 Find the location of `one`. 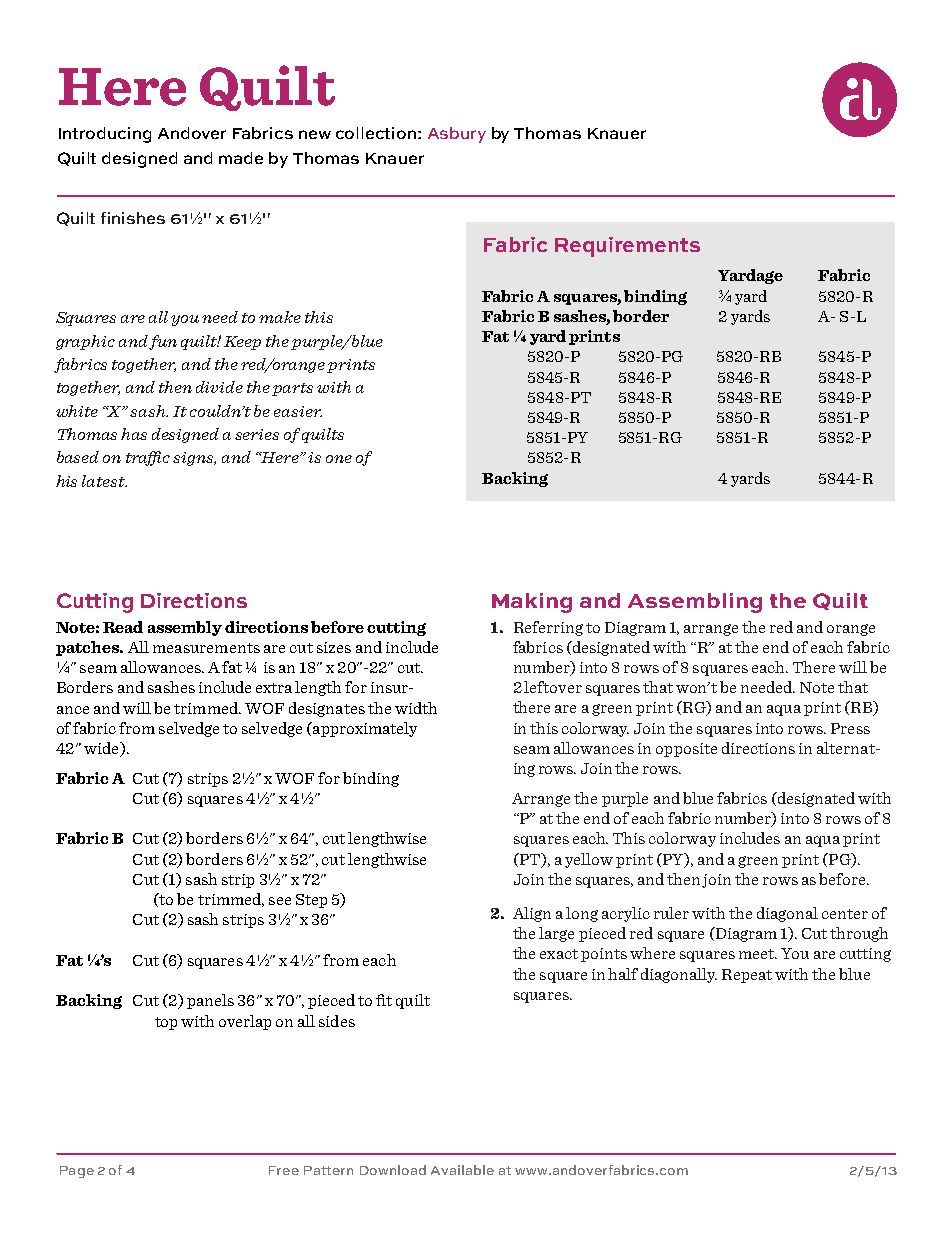

one is located at coordinates (339, 459).
